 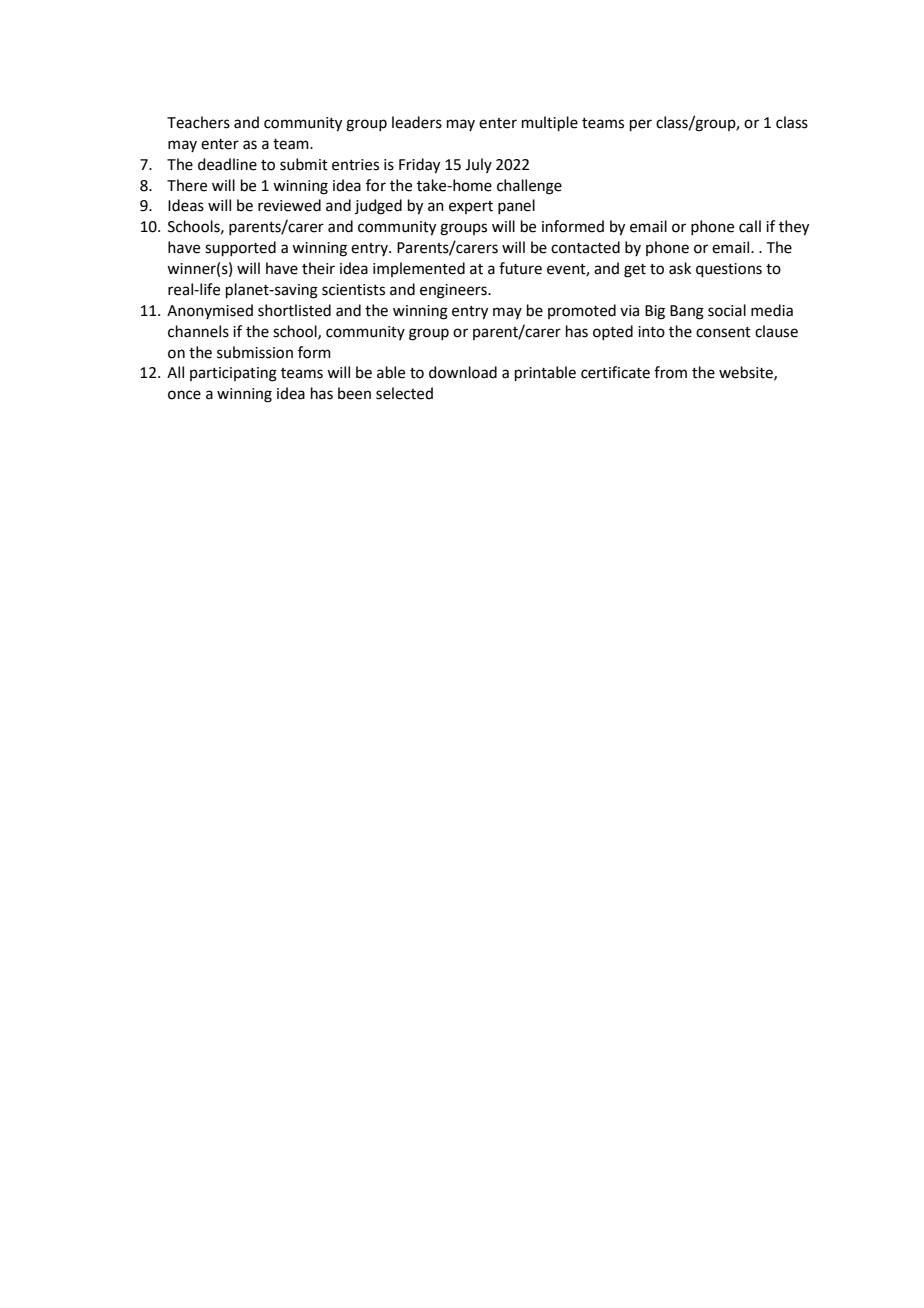 I want to click on shortlisted, so click(x=294, y=310).
